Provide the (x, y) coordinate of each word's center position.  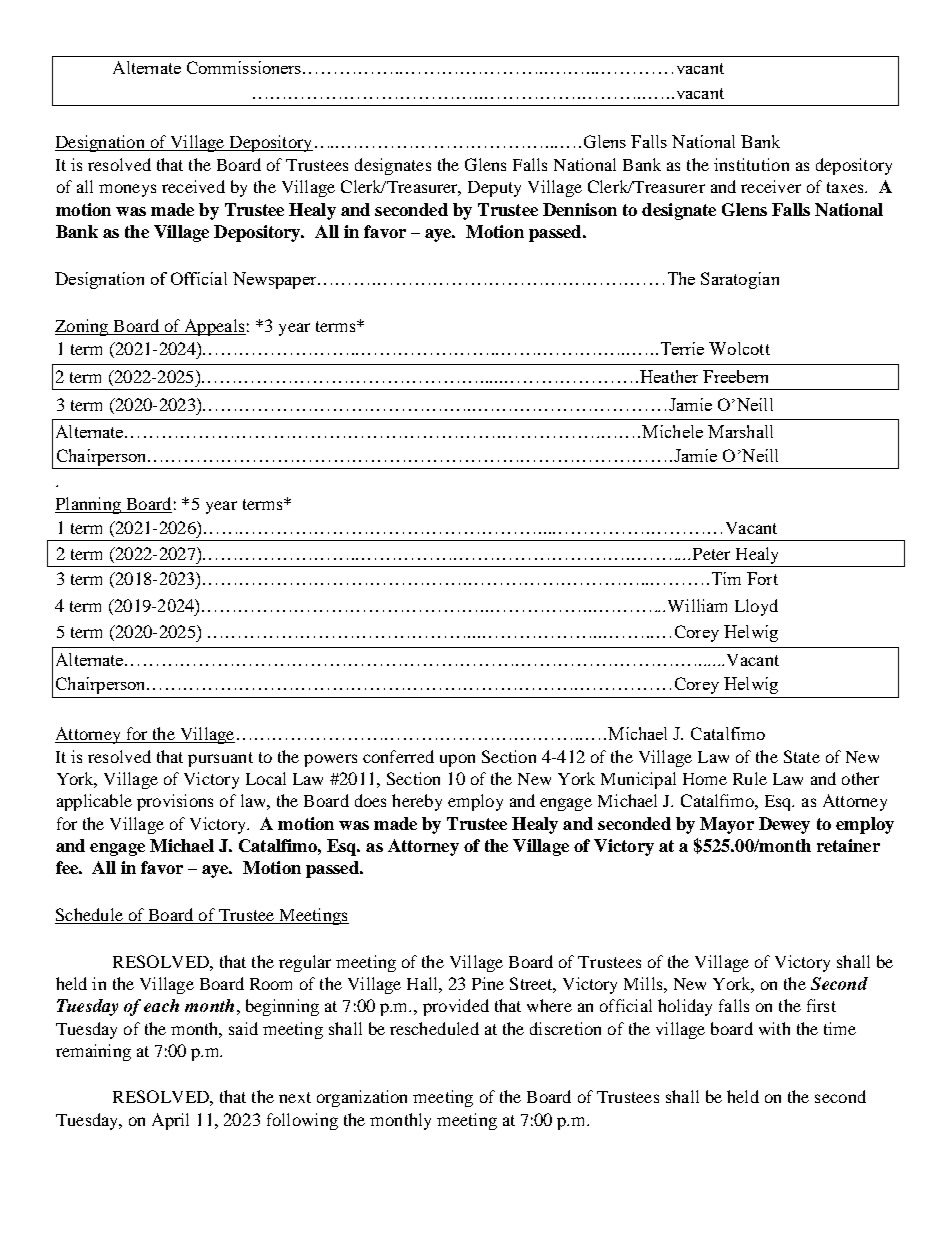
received (193, 186)
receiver (771, 186)
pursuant (220, 759)
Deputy (494, 189)
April (170, 1121)
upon (457, 760)
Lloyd (756, 607)
